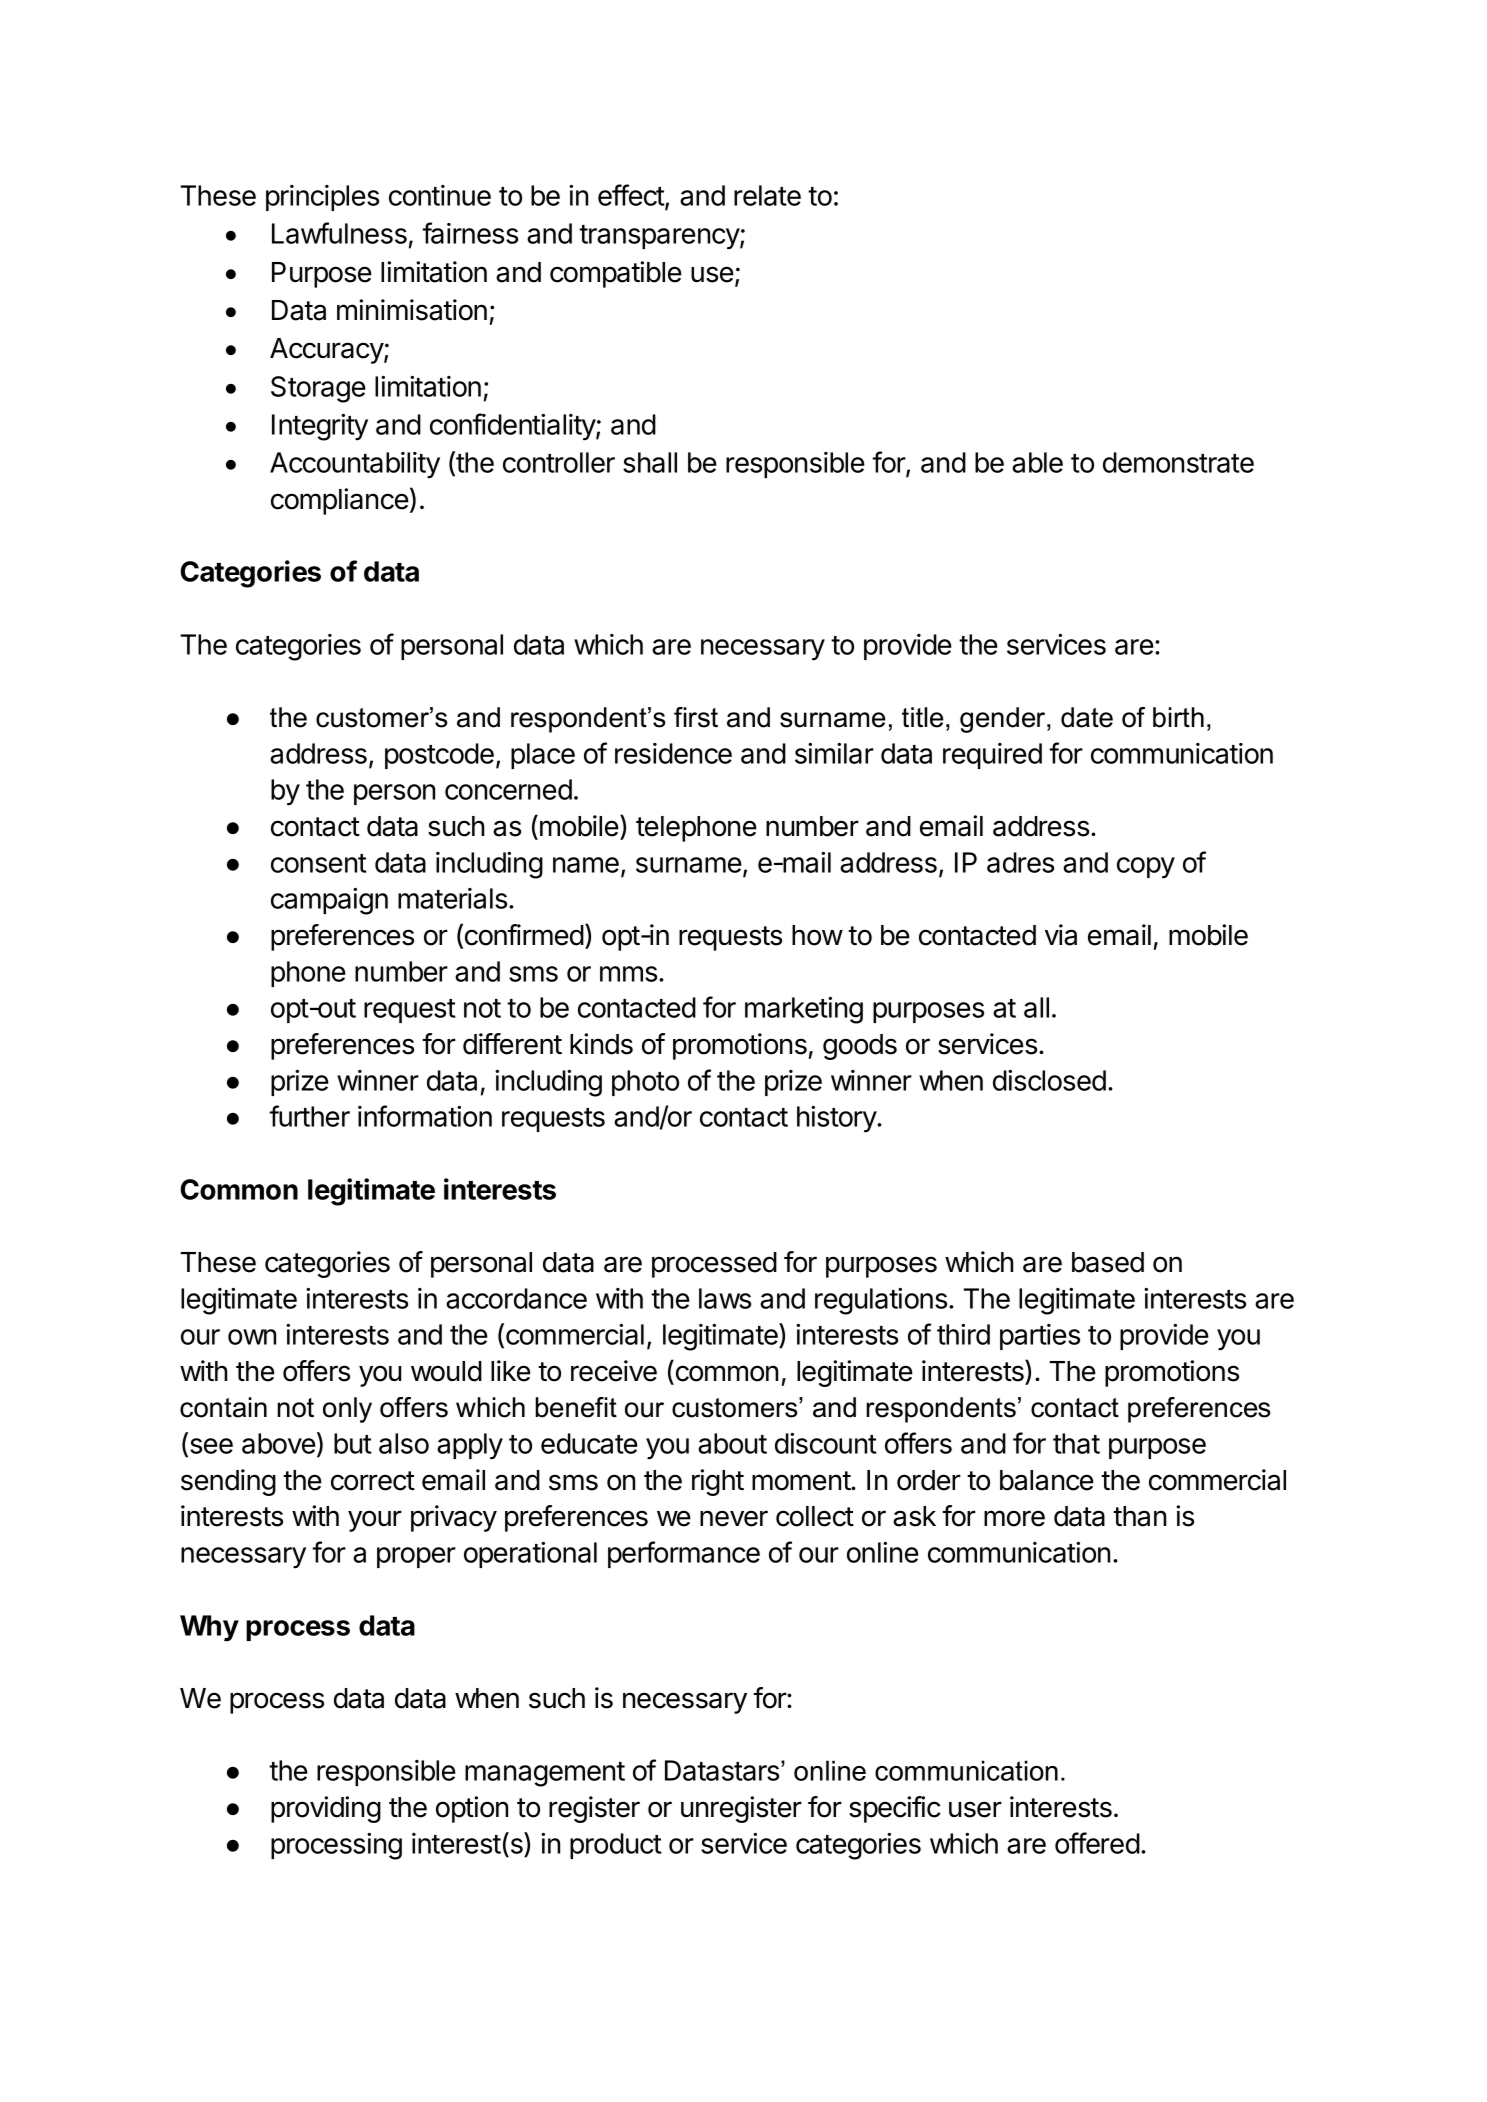 The image size is (1487, 2102). I want to click on able, so click(1037, 462).
